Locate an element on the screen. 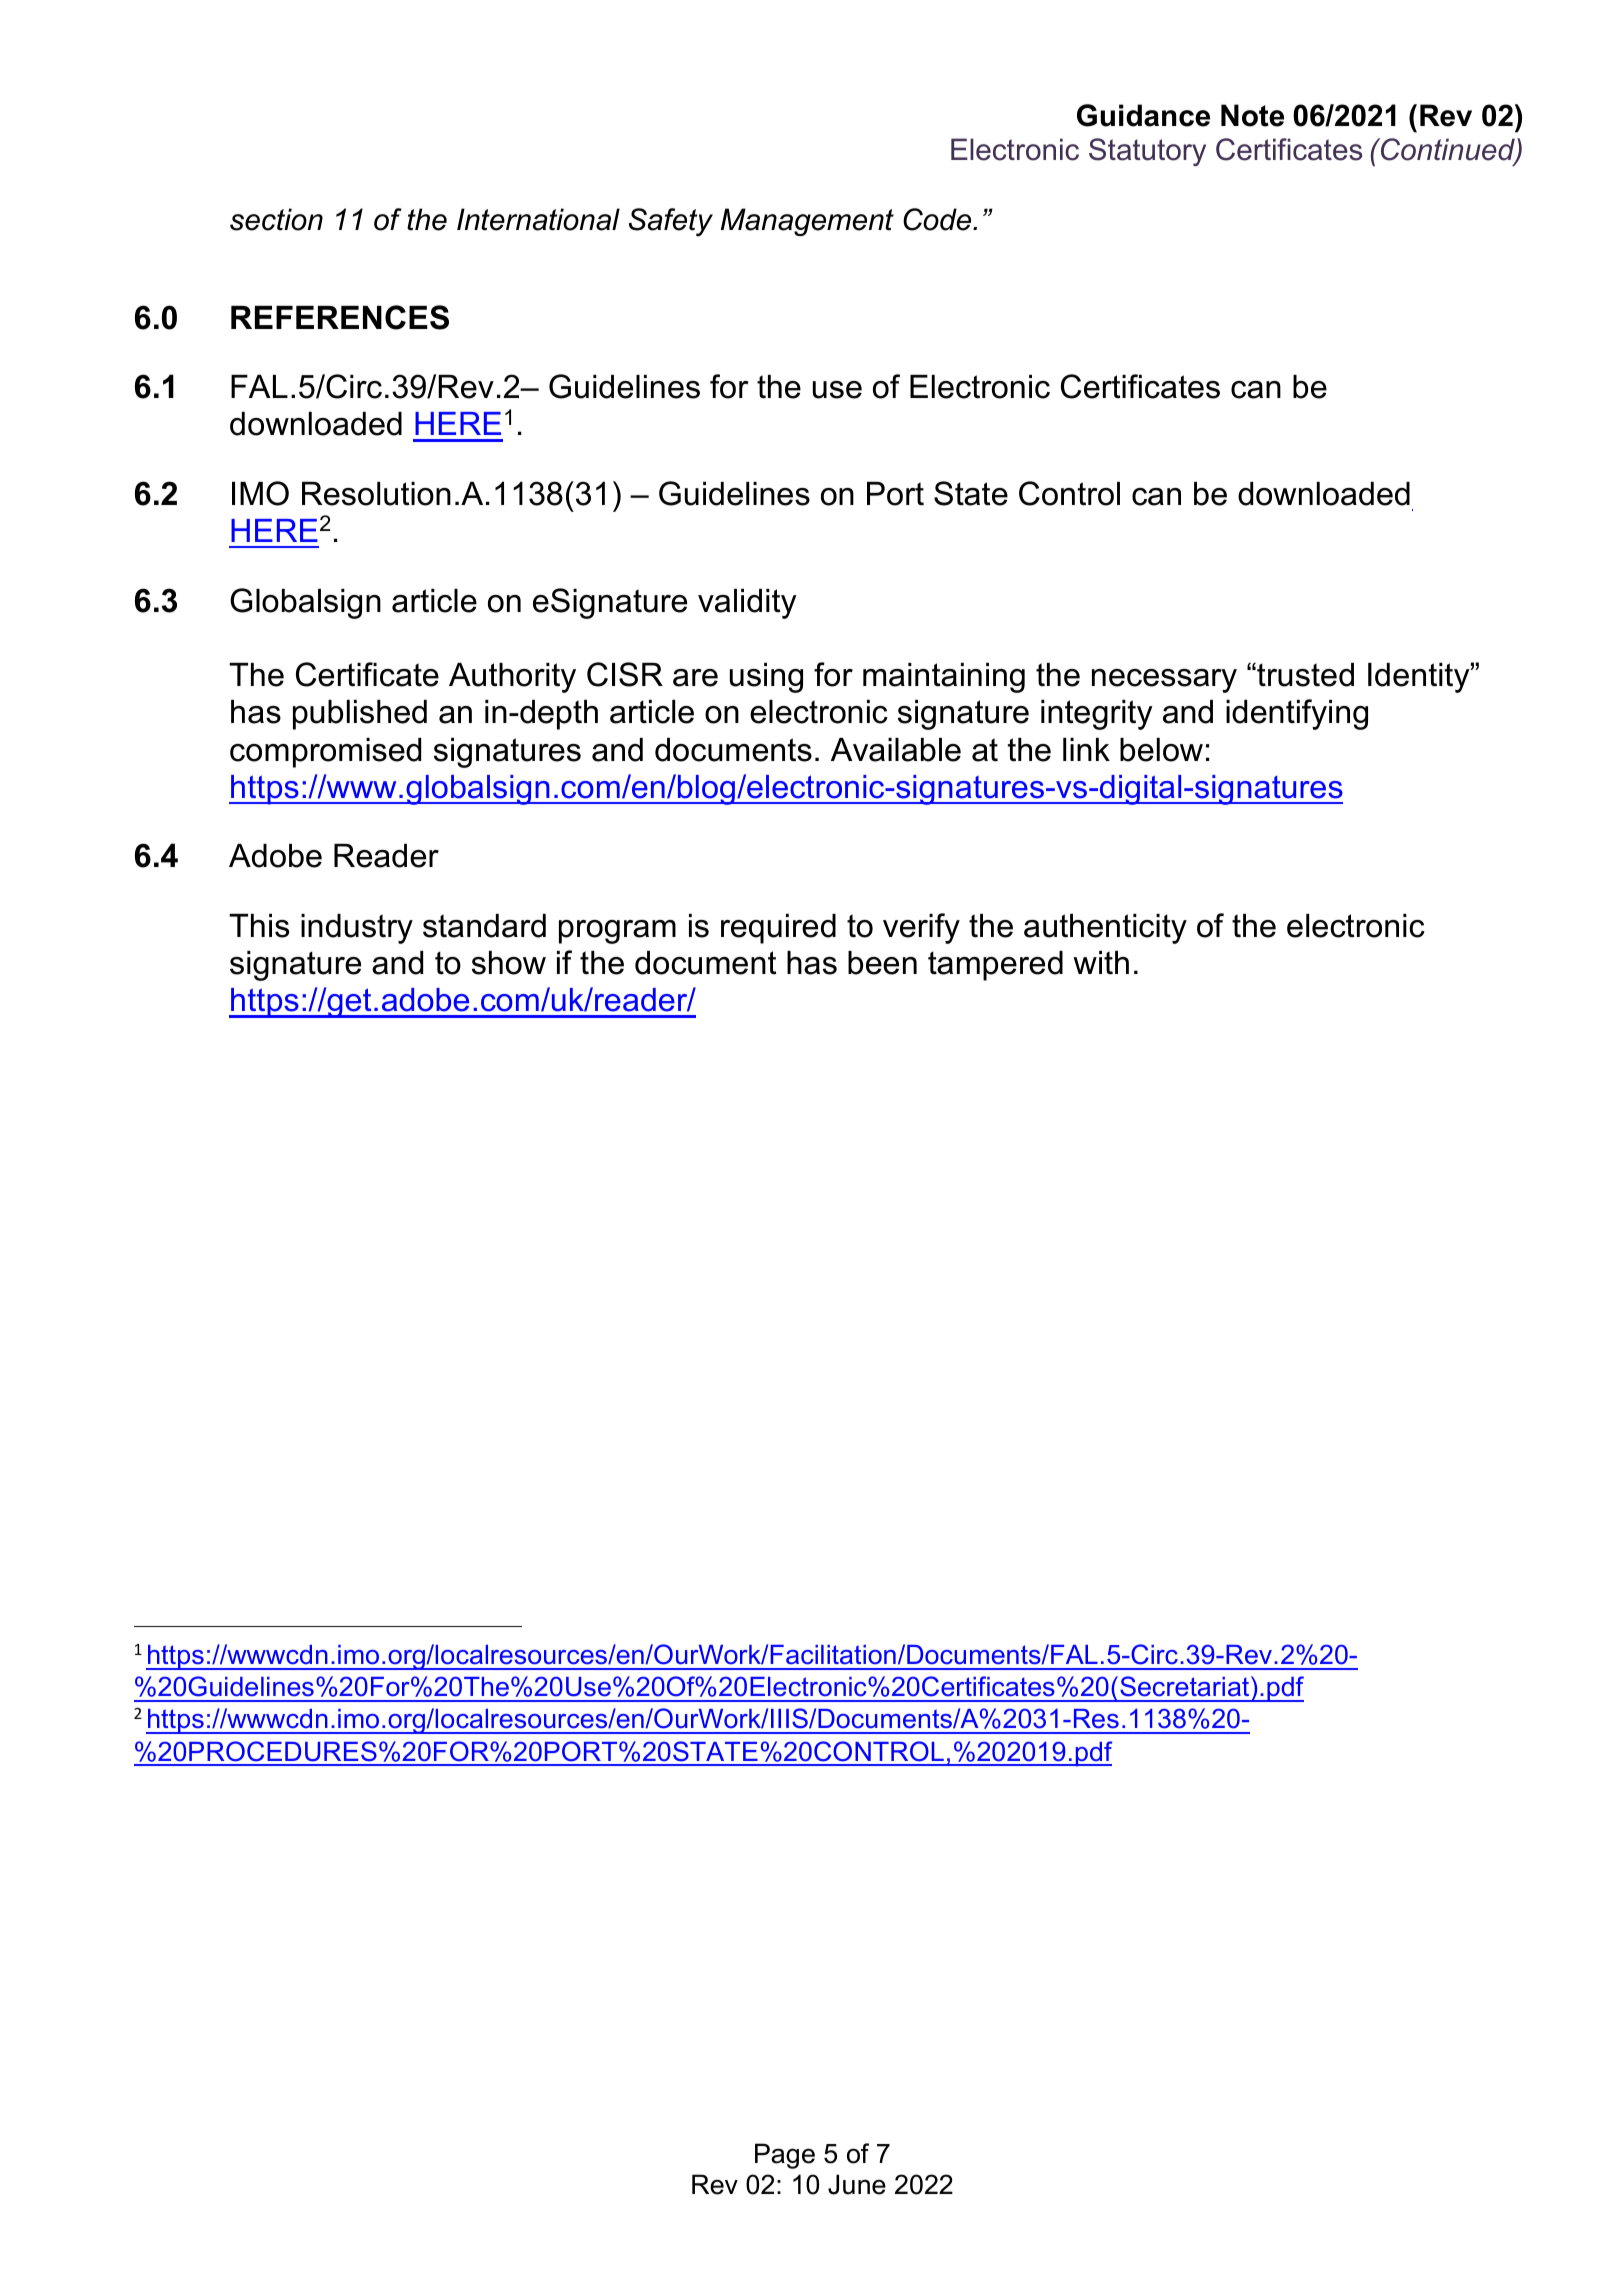 Image resolution: width=1607 pixels, height=2272 pixels. June is located at coordinates (857, 2184).
